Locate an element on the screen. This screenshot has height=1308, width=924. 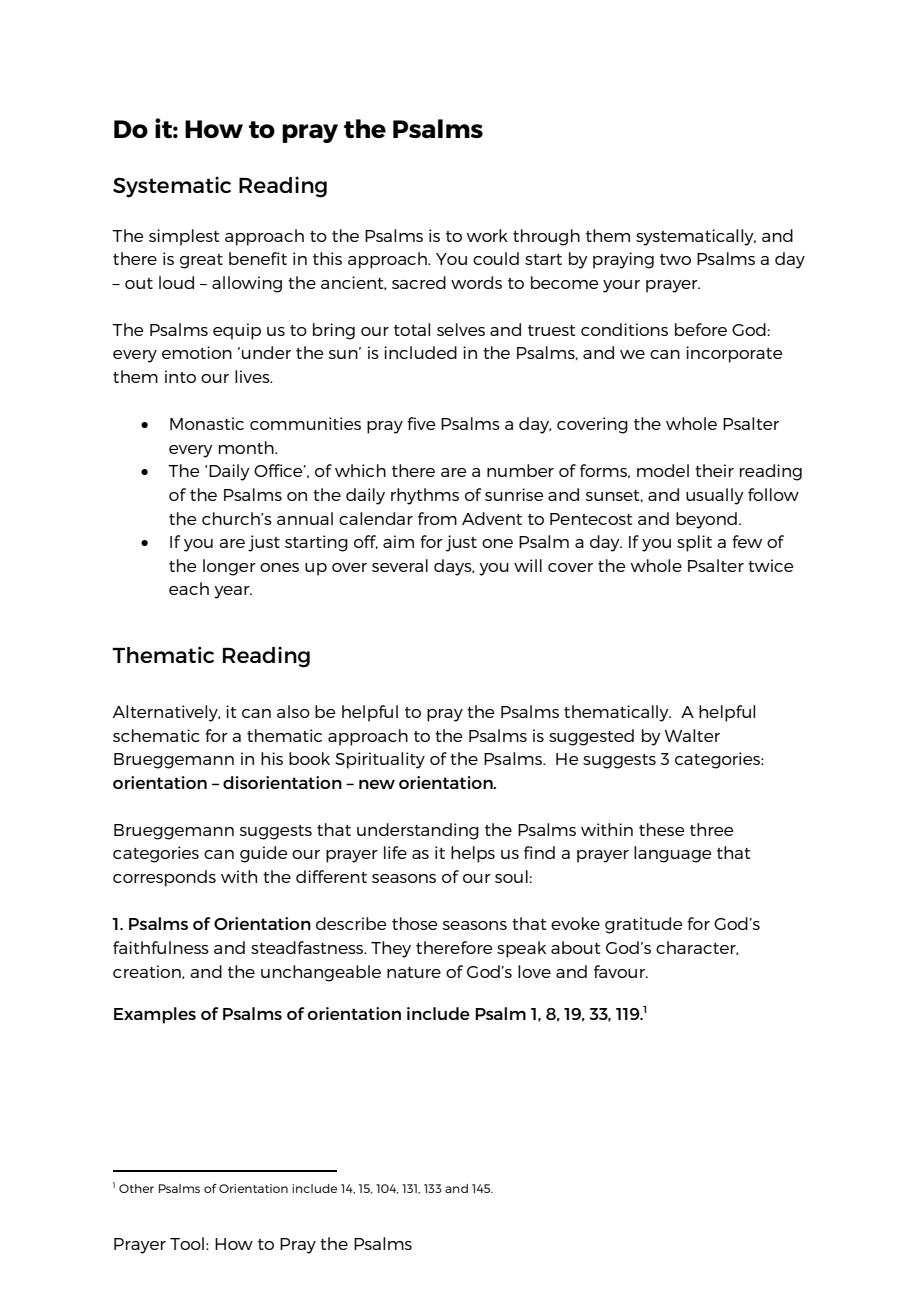
great is located at coordinates (201, 261).
